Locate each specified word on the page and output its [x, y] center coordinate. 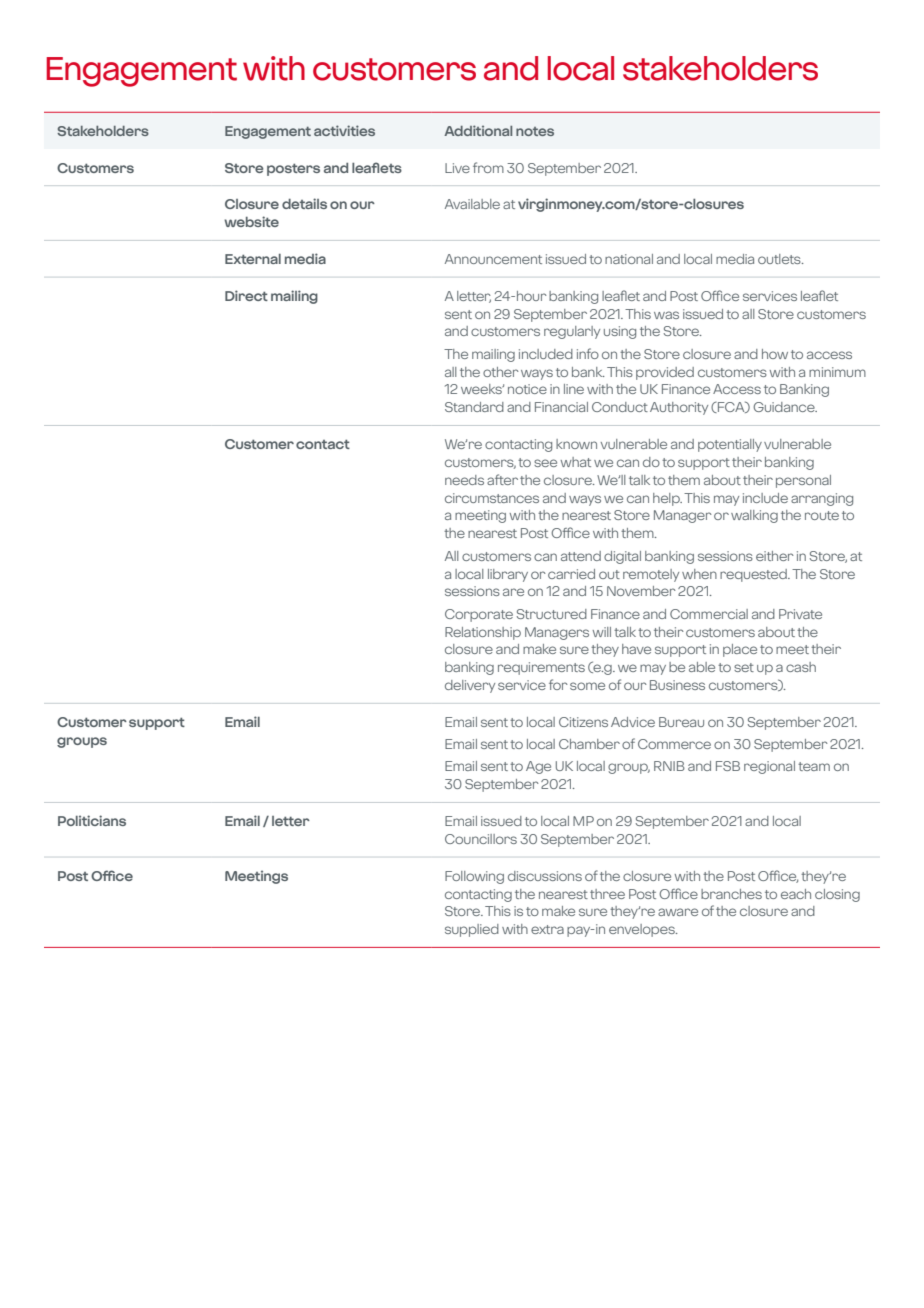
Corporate [479, 615]
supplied [472, 930]
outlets [780, 259]
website [251, 221]
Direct [246, 295]
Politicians [92, 820]
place [740, 650]
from [488, 167]
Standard [474, 407]
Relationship [483, 633]
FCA [731, 407]
